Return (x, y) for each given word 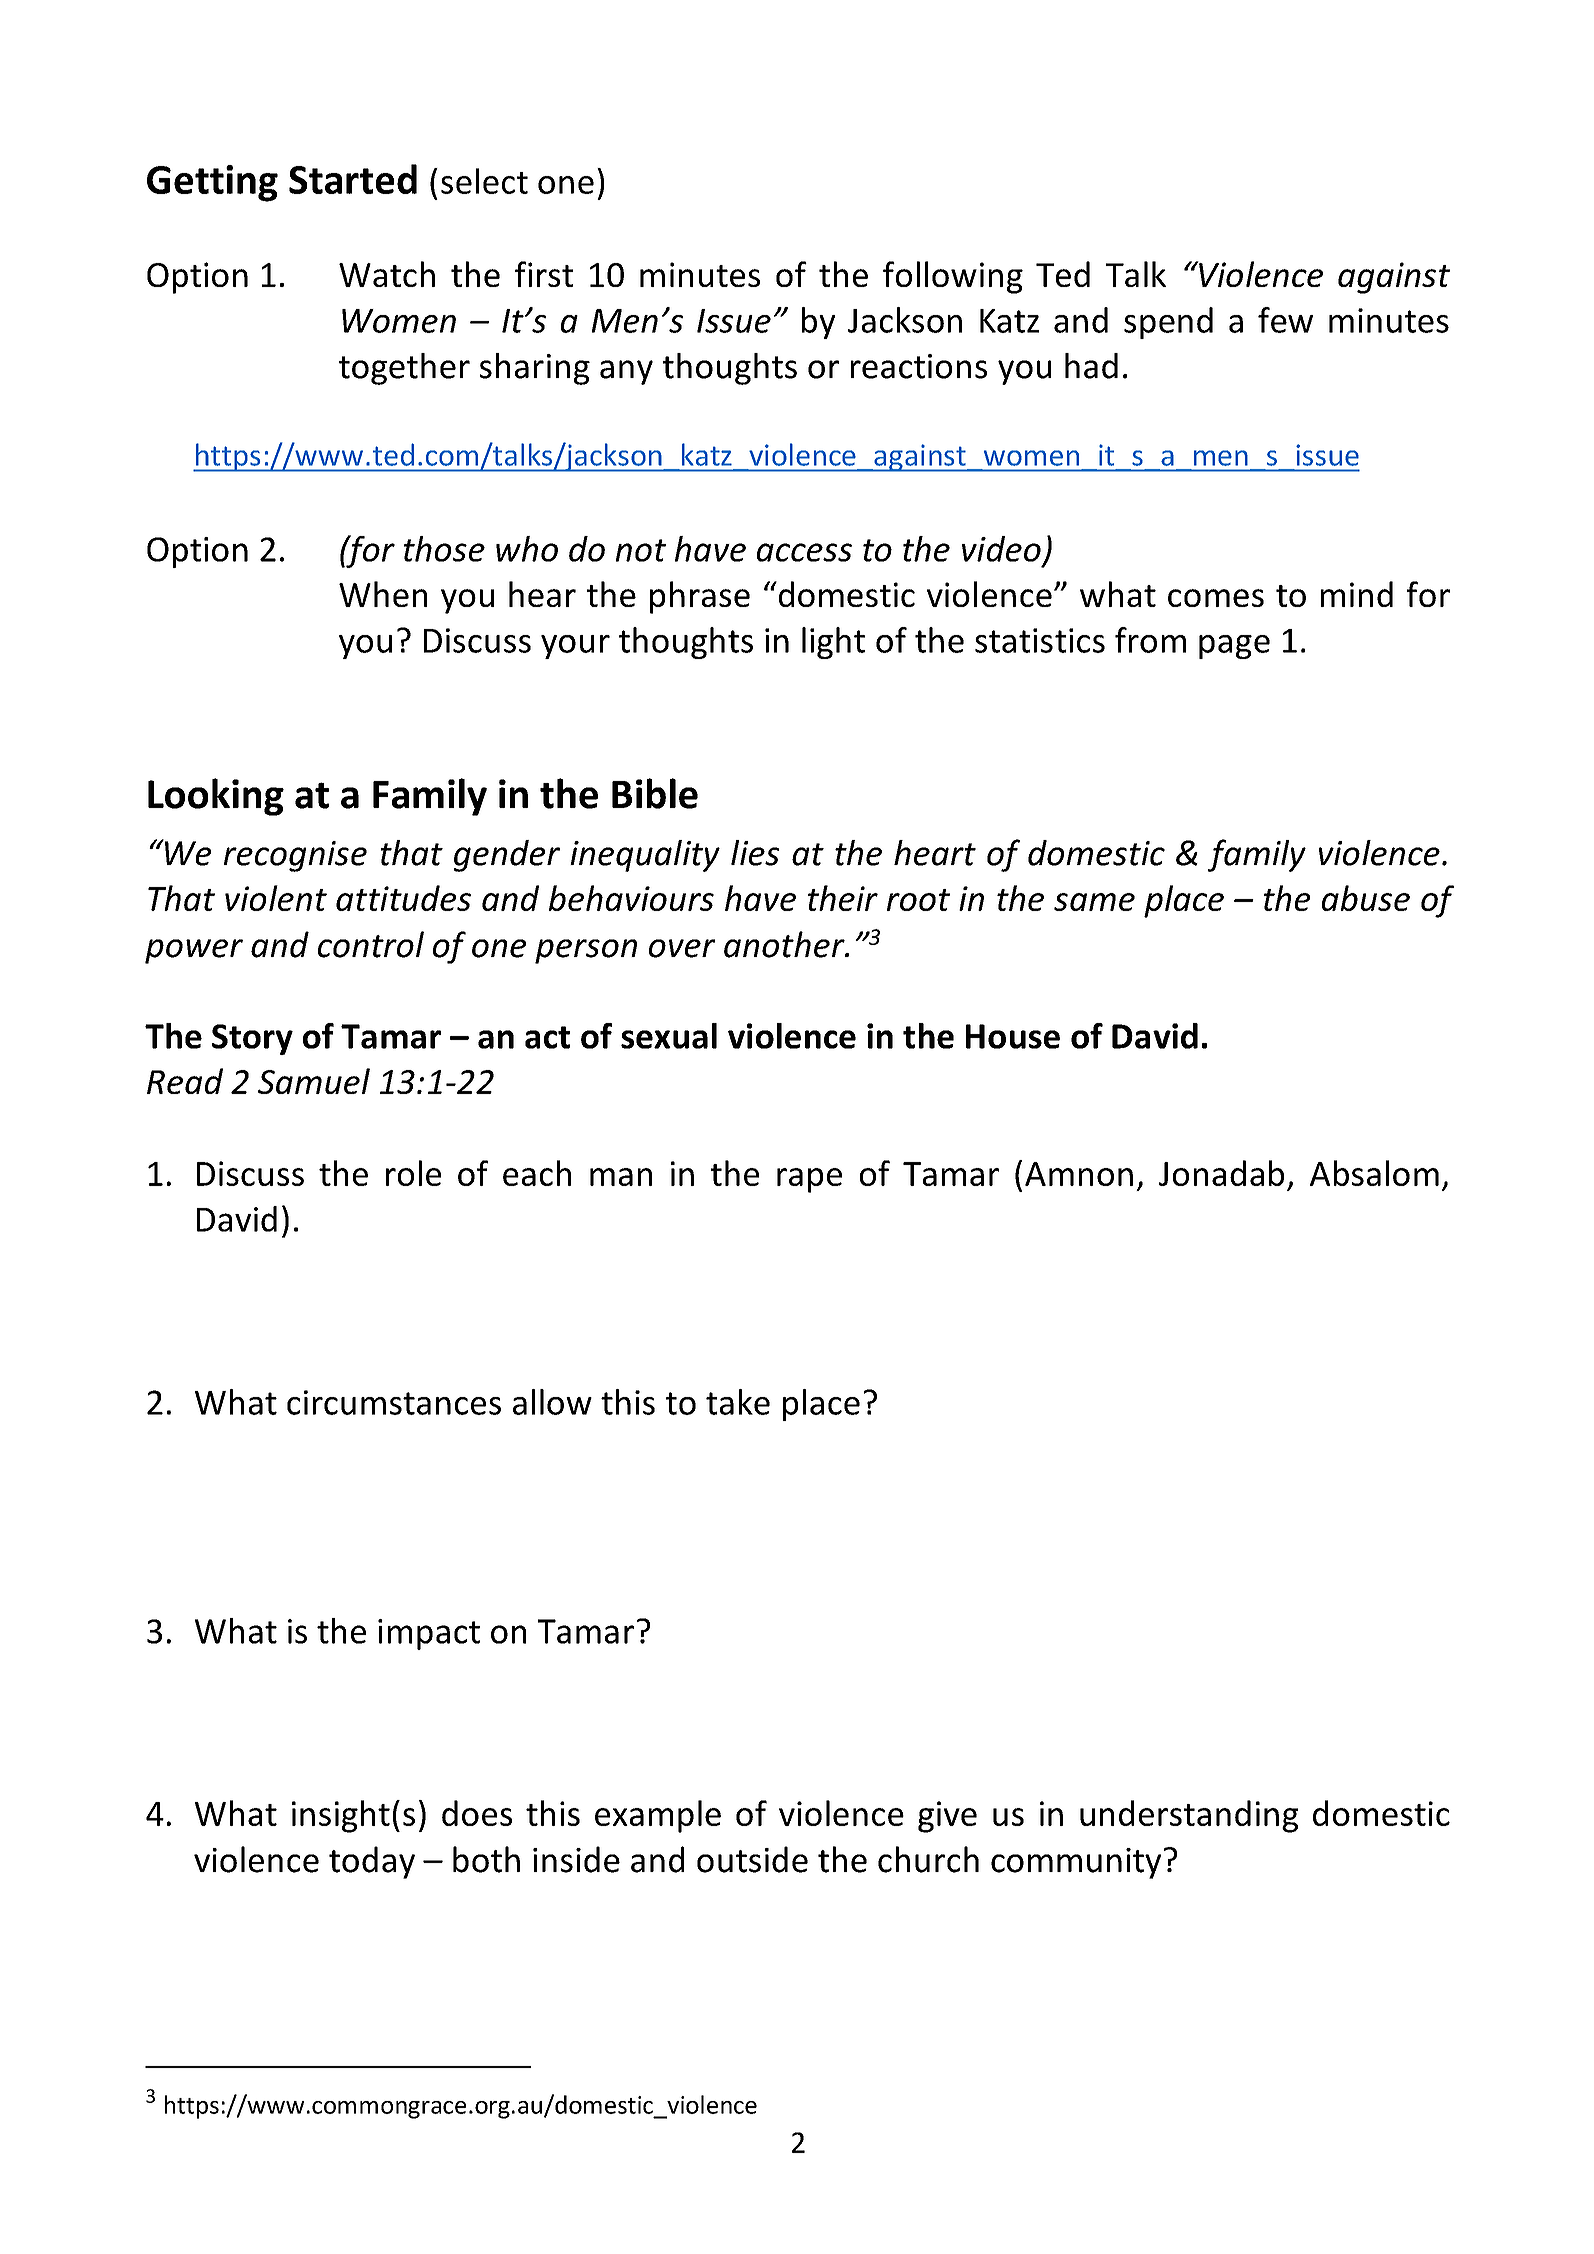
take (738, 1402)
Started (353, 179)
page (1234, 647)
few (1285, 320)
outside (752, 1859)
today (372, 1862)
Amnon (1079, 1174)
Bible (655, 793)
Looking (216, 797)
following (953, 277)
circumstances (394, 1402)
